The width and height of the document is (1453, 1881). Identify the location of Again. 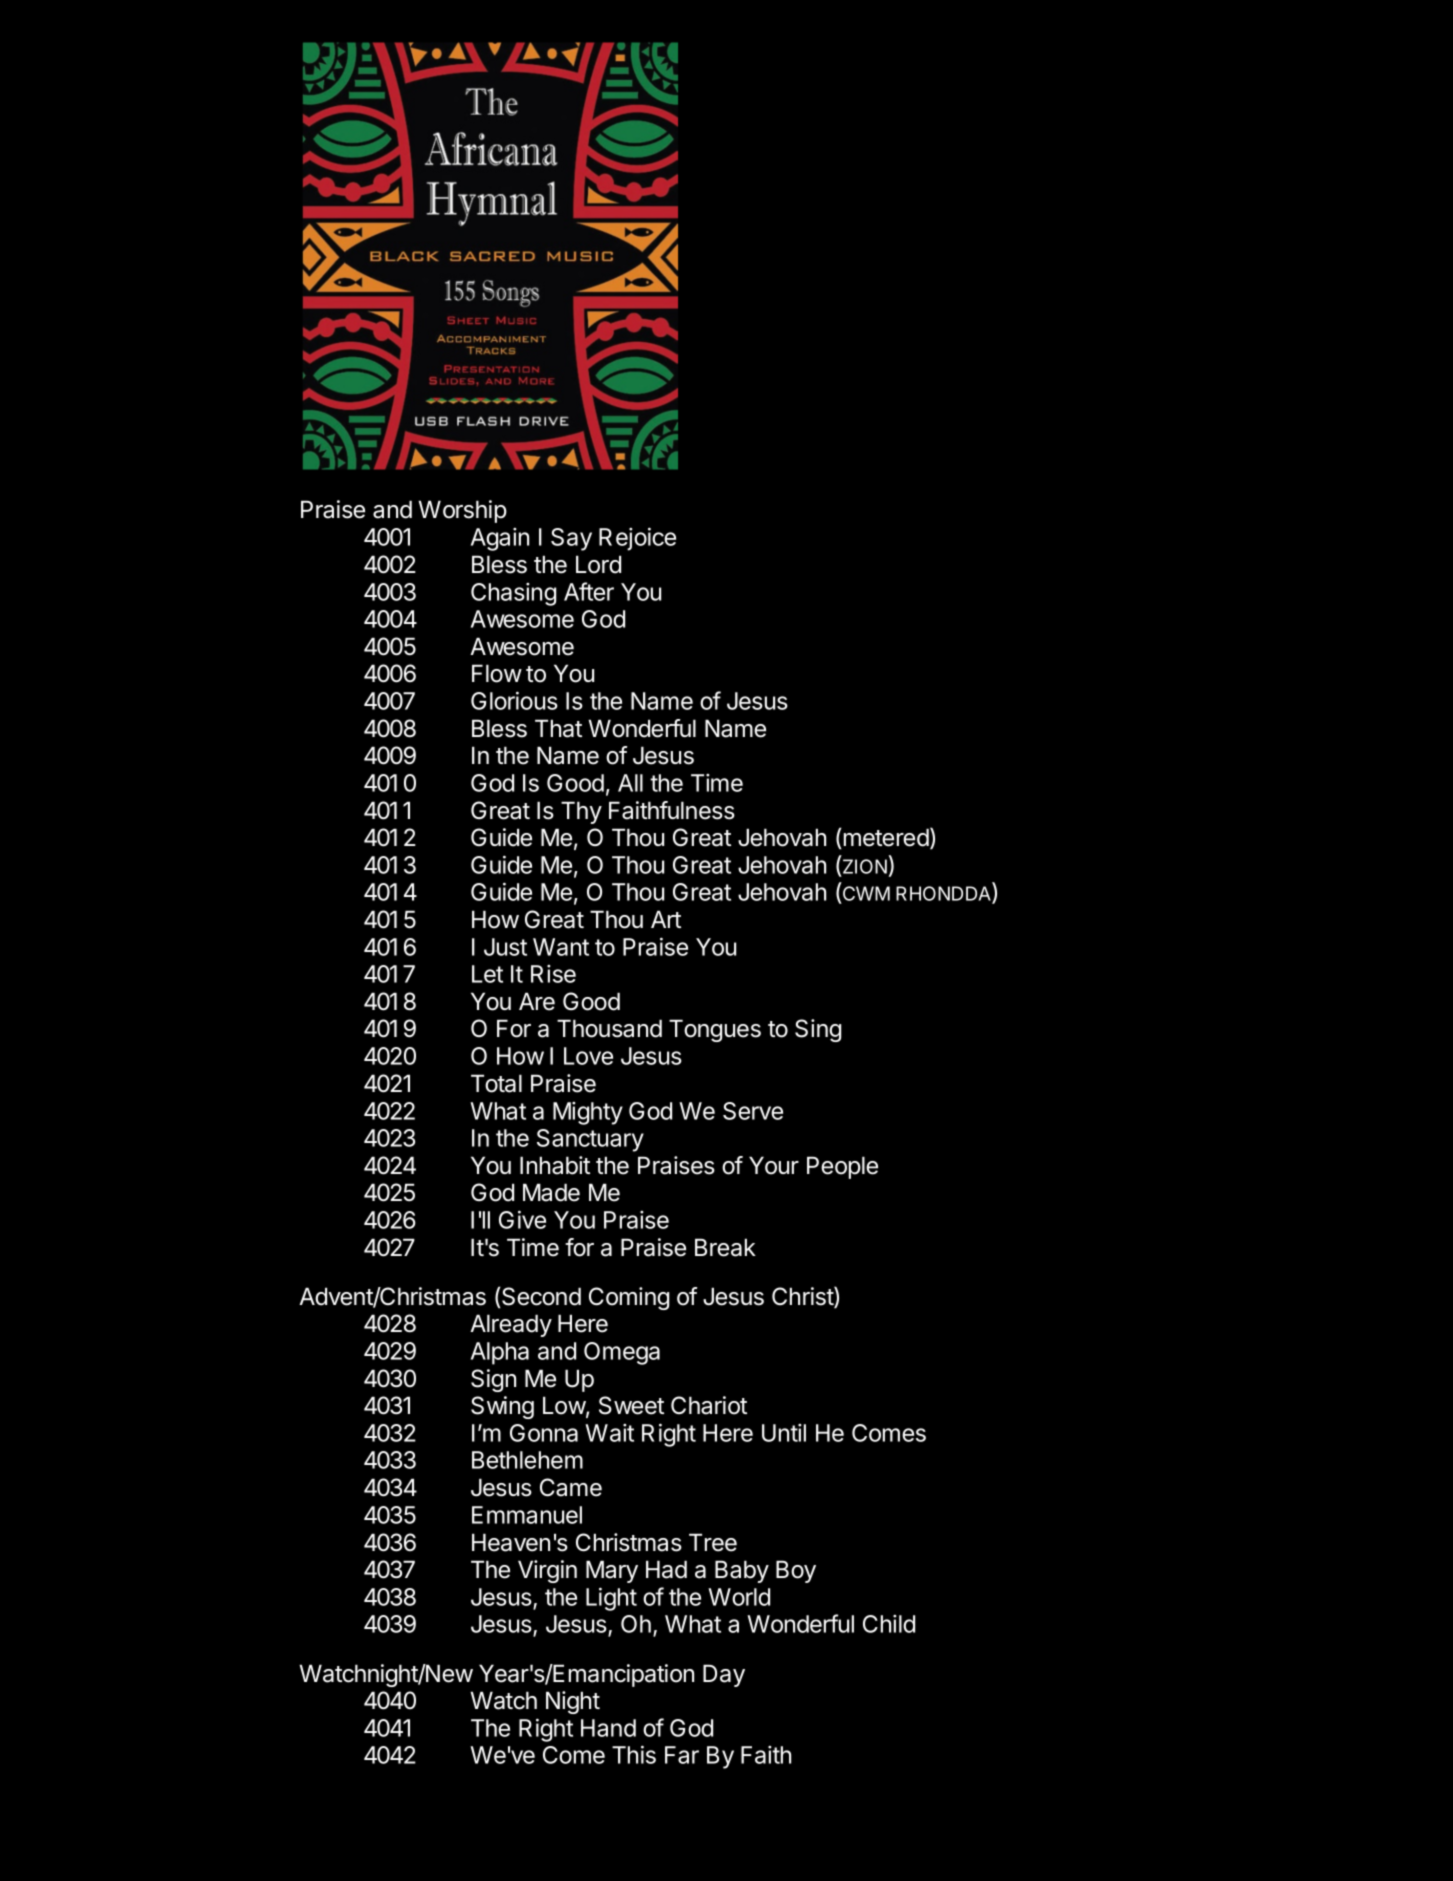
(500, 539).
